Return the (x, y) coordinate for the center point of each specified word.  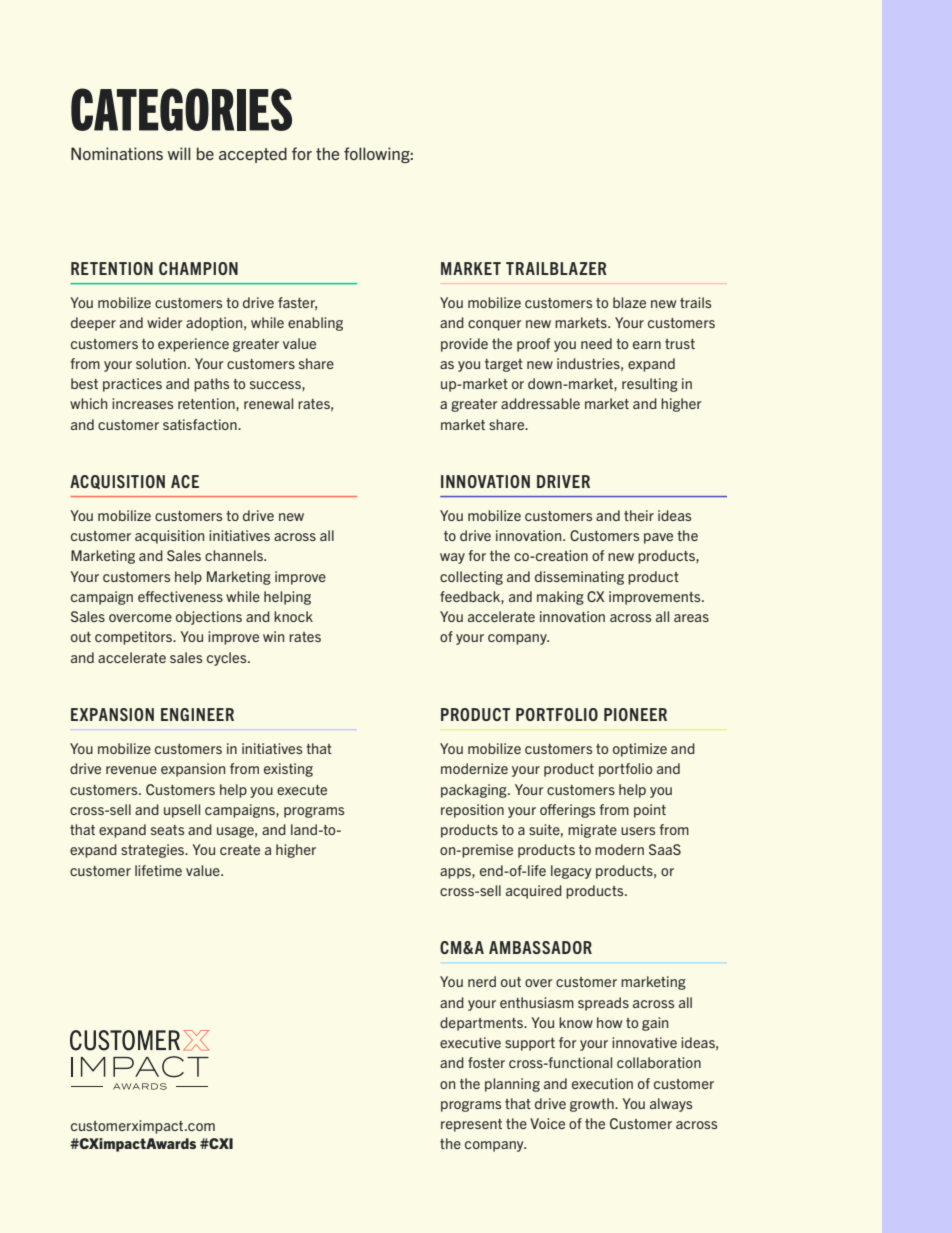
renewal (268, 403)
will (179, 153)
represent (471, 1125)
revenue (131, 770)
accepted (253, 155)
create (240, 850)
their (639, 515)
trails (695, 302)
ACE (185, 481)
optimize (640, 750)
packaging (475, 791)
